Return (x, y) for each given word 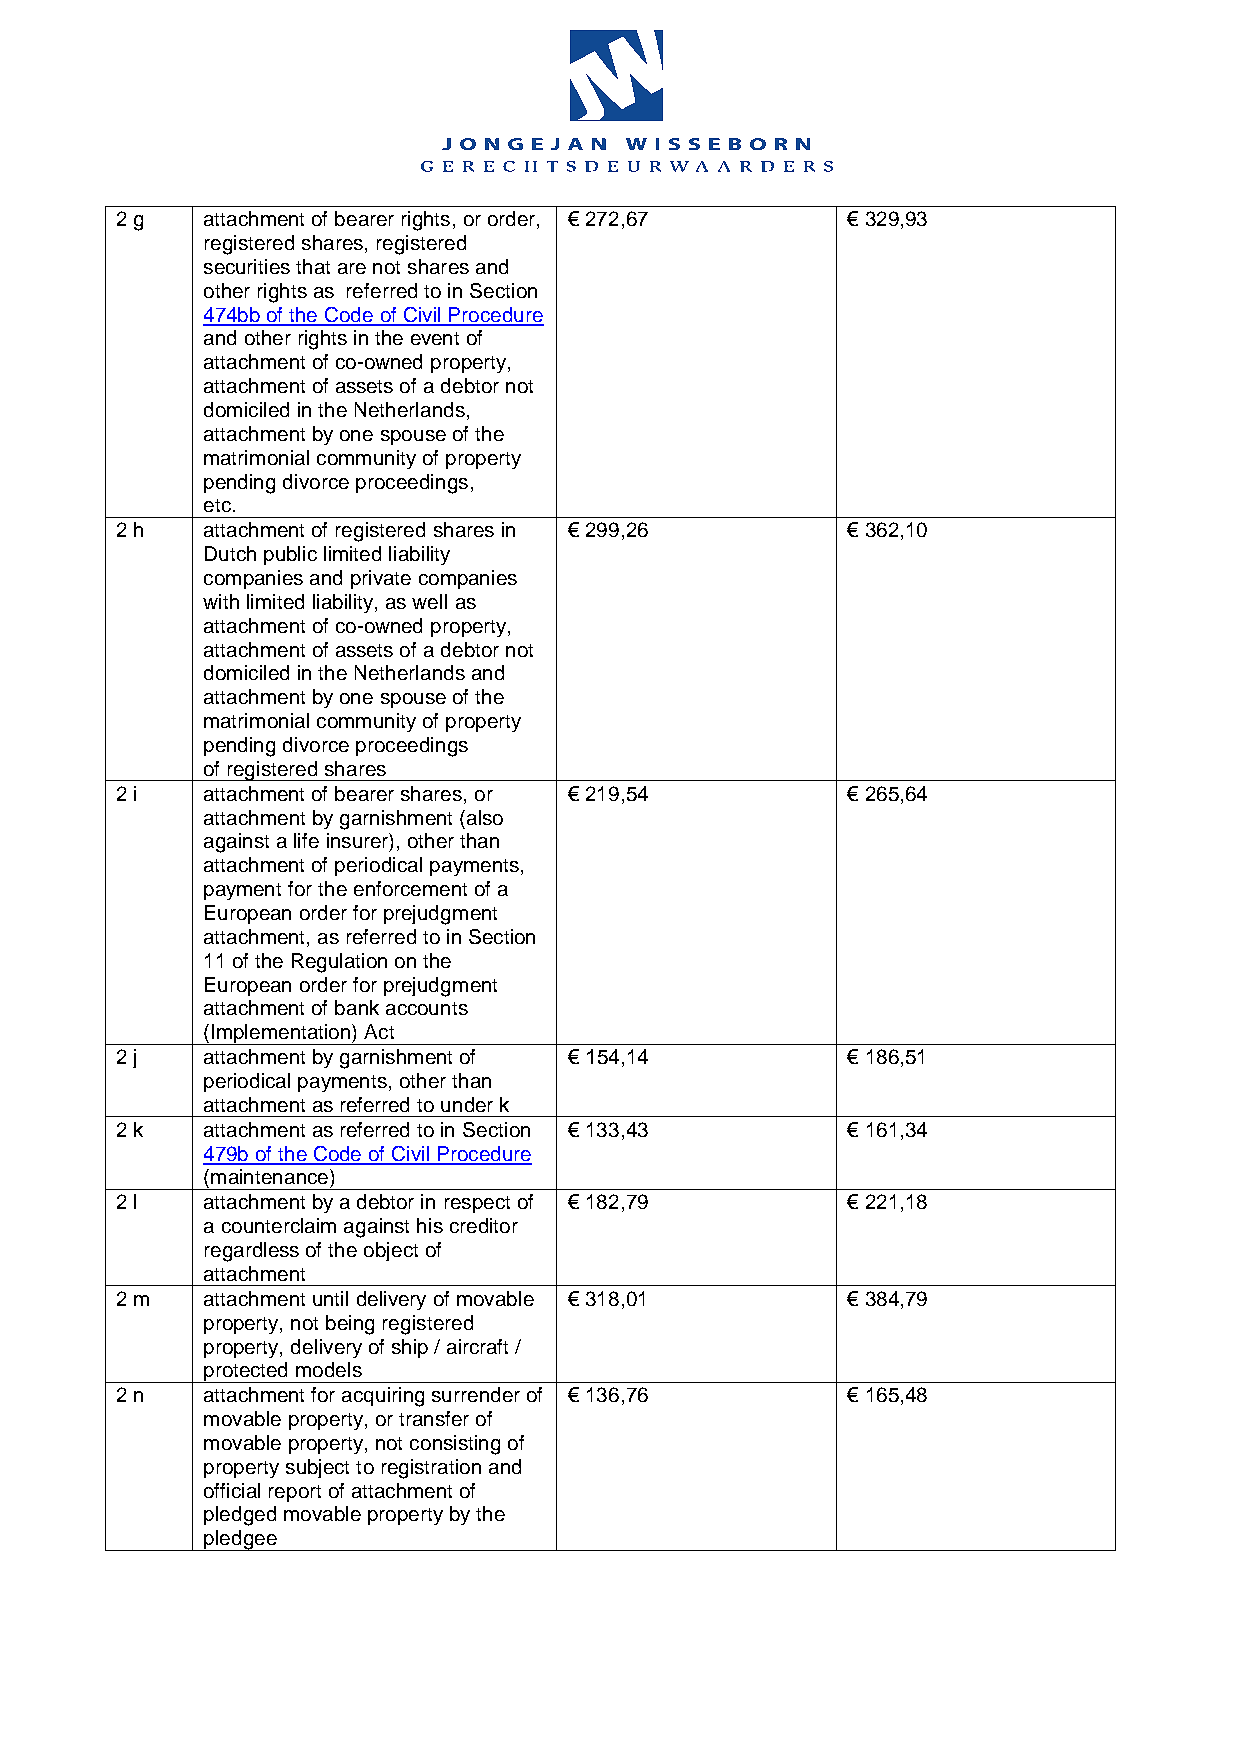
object (391, 1251)
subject (317, 1468)
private (381, 579)
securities (247, 266)
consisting (455, 1445)
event (435, 338)
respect (477, 1204)
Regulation (339, 963)
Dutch (230, 553)
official (232, 1490)
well (429, 601)
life (306, 840)
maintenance (269, 1176)
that (313, 266)
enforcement (410, 888)
